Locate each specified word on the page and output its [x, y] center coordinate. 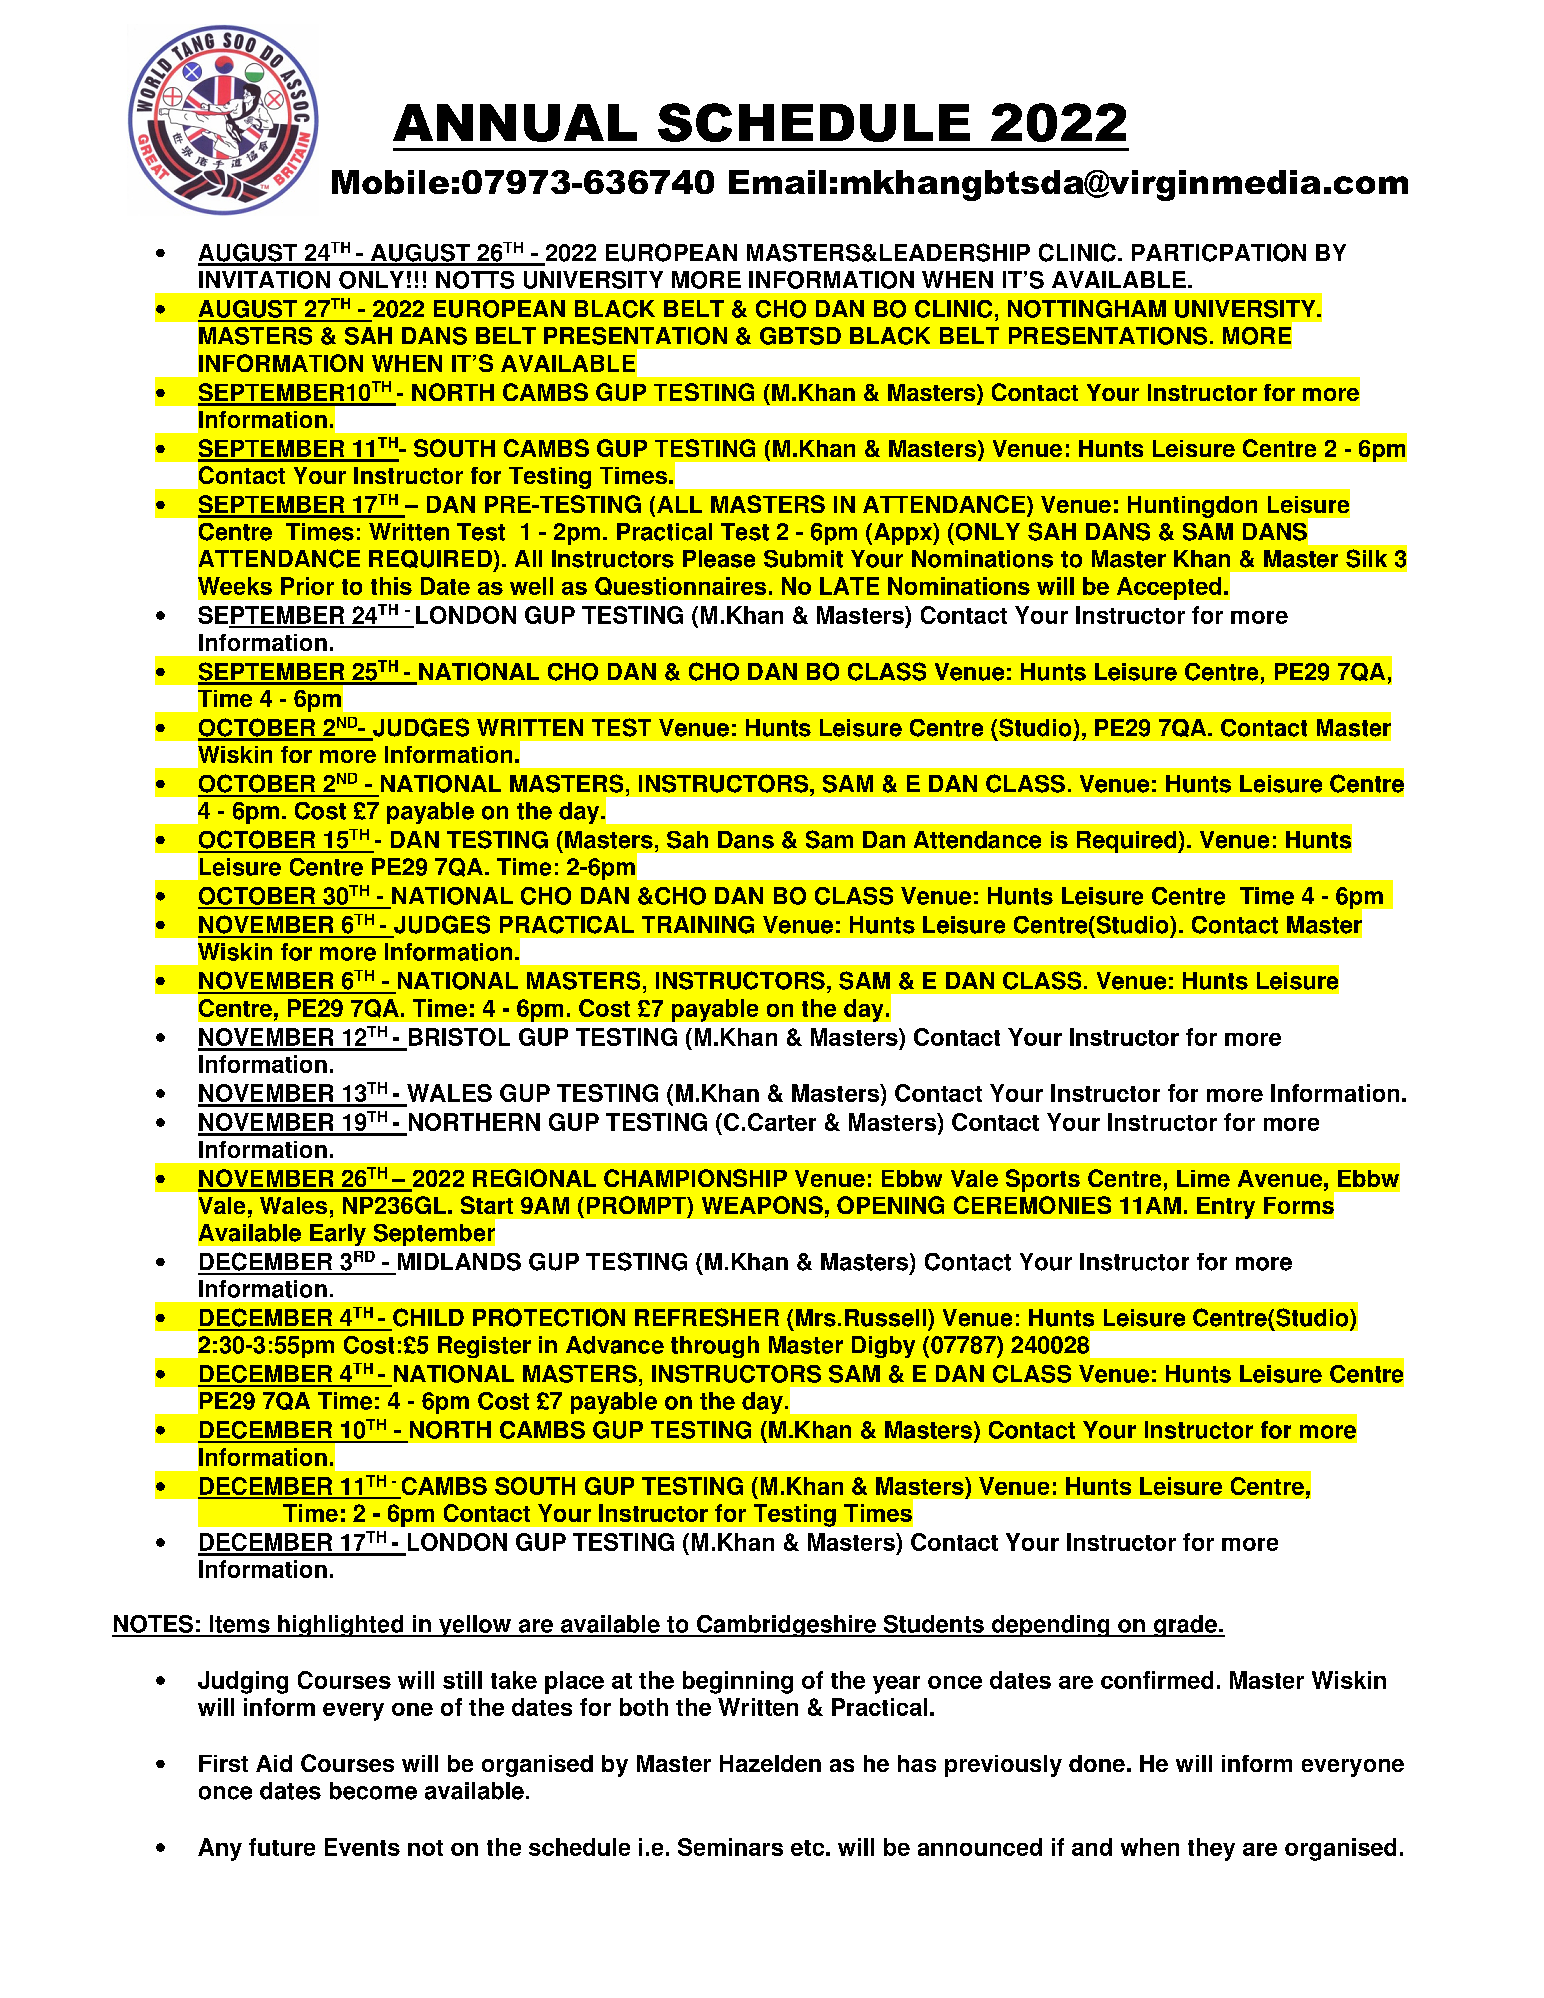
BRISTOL [458, 1038]
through [715, 1347]
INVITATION [264, 280]
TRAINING [698, 925]
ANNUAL [515, 123]
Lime [1203, 1178]
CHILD [428, 1317]
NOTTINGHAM [1087, 309]
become [373, 1791]
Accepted [1169, 588]
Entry [1226, 1208]
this [391, 586]
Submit [803, 559]
